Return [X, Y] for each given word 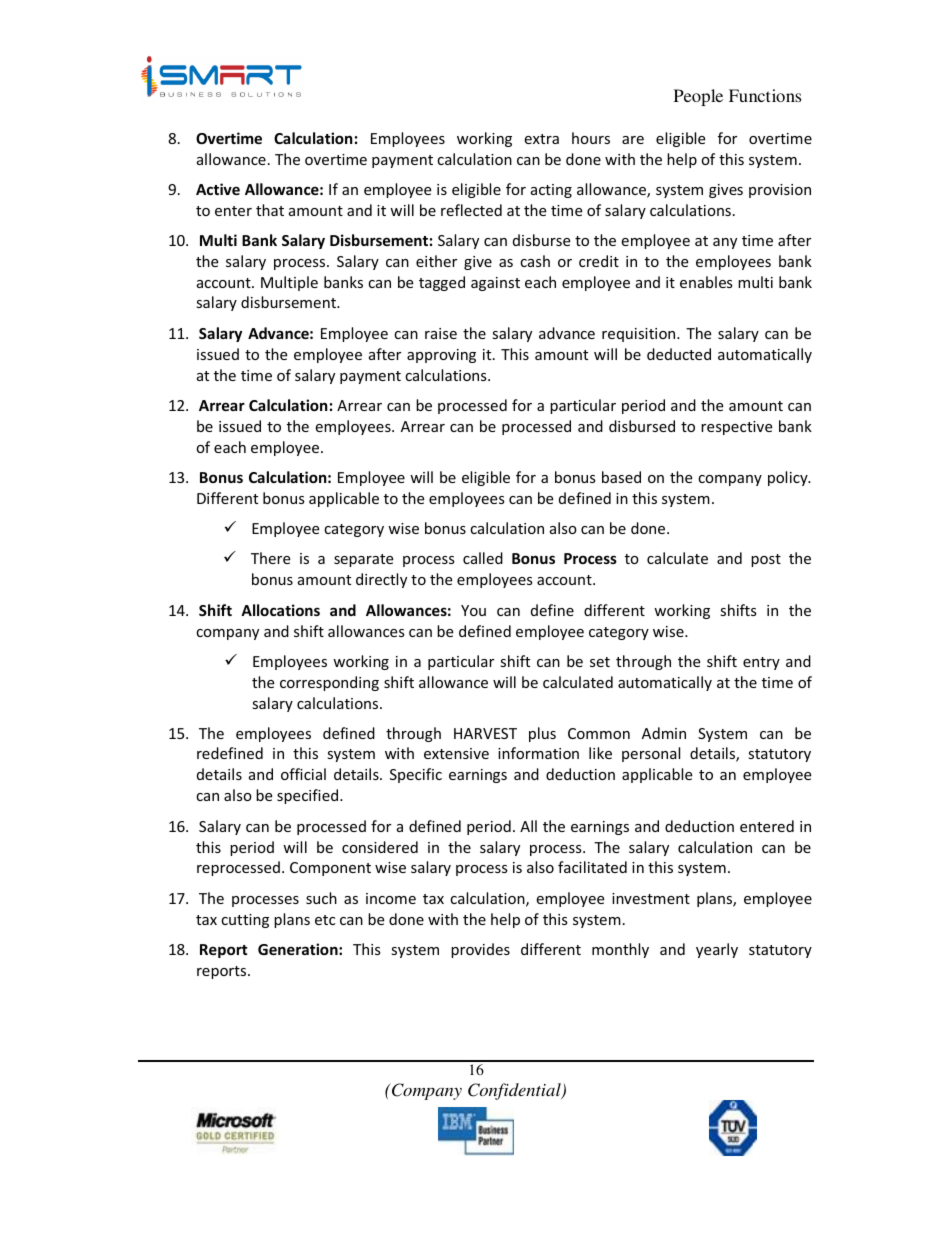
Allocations [280, 610]
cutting [245, 921]
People [698, 97]
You [473, 610]
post [766, 560]
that [270, 210]
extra [541, 139]
